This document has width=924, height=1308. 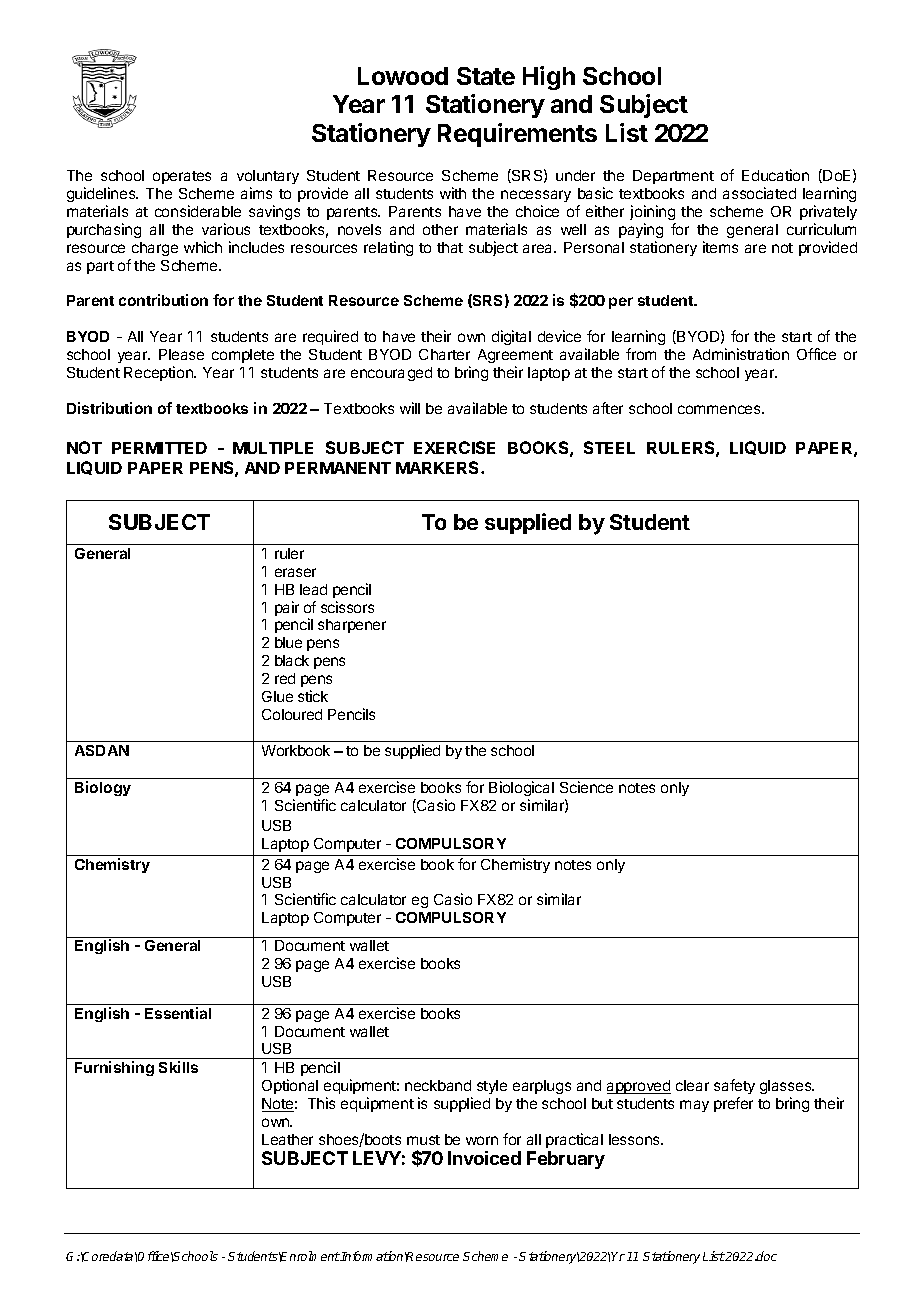 I want to click on Biology, so click(x=103, y=788).
